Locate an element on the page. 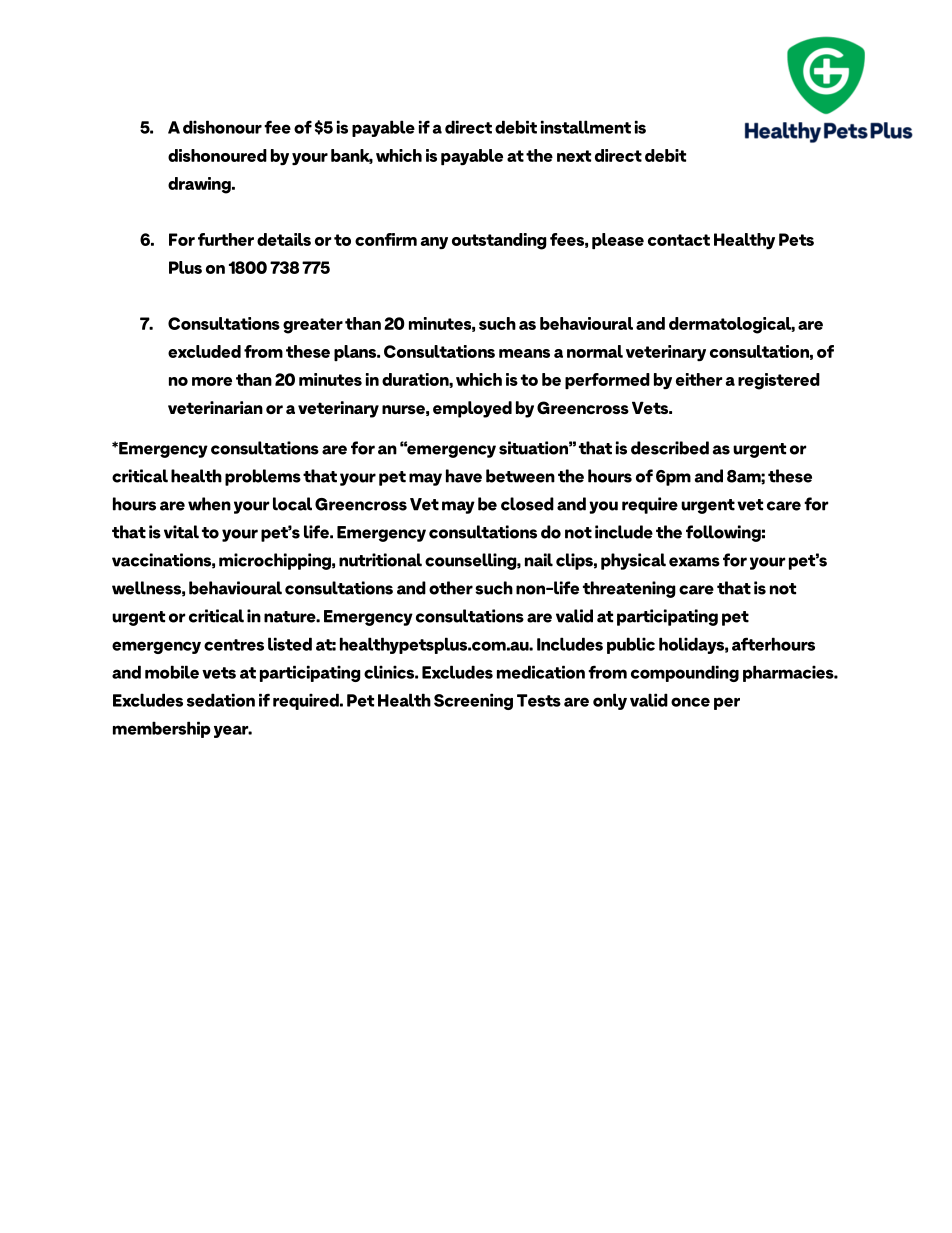 The image size is (952, 1233). Screening is located at coordinates (473, 701).
